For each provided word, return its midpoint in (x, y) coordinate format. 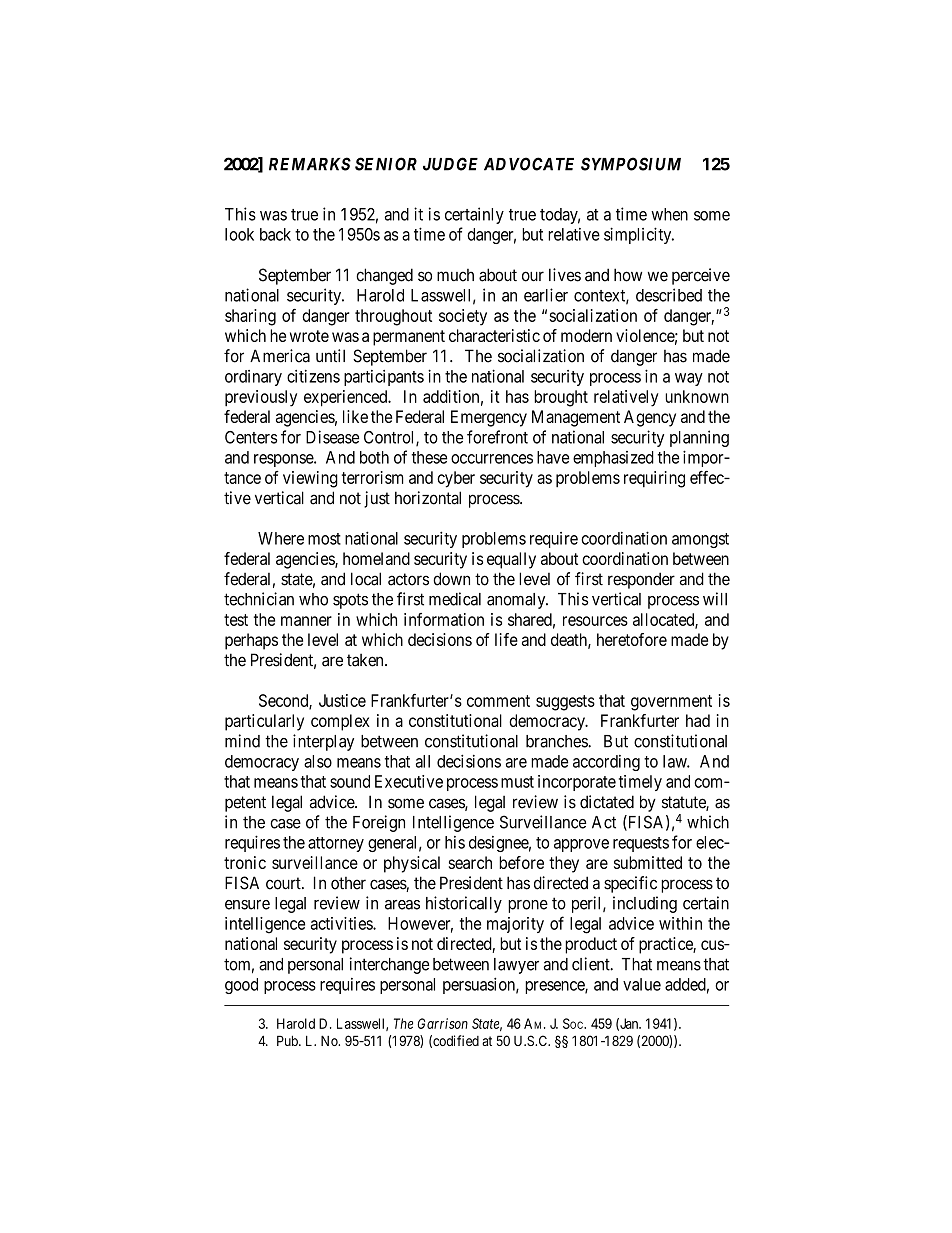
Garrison (442, 1023)
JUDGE (450, 164)
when (669, 214)
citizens (313, 376)
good (241, 986)
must (517, 782)
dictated (607, 802)
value (642, 984)
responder (641, 580)
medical (455, 599)
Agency (650, 418)
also (318, 761)
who (313, 599)
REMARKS (310, 164)
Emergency (489, 418)
